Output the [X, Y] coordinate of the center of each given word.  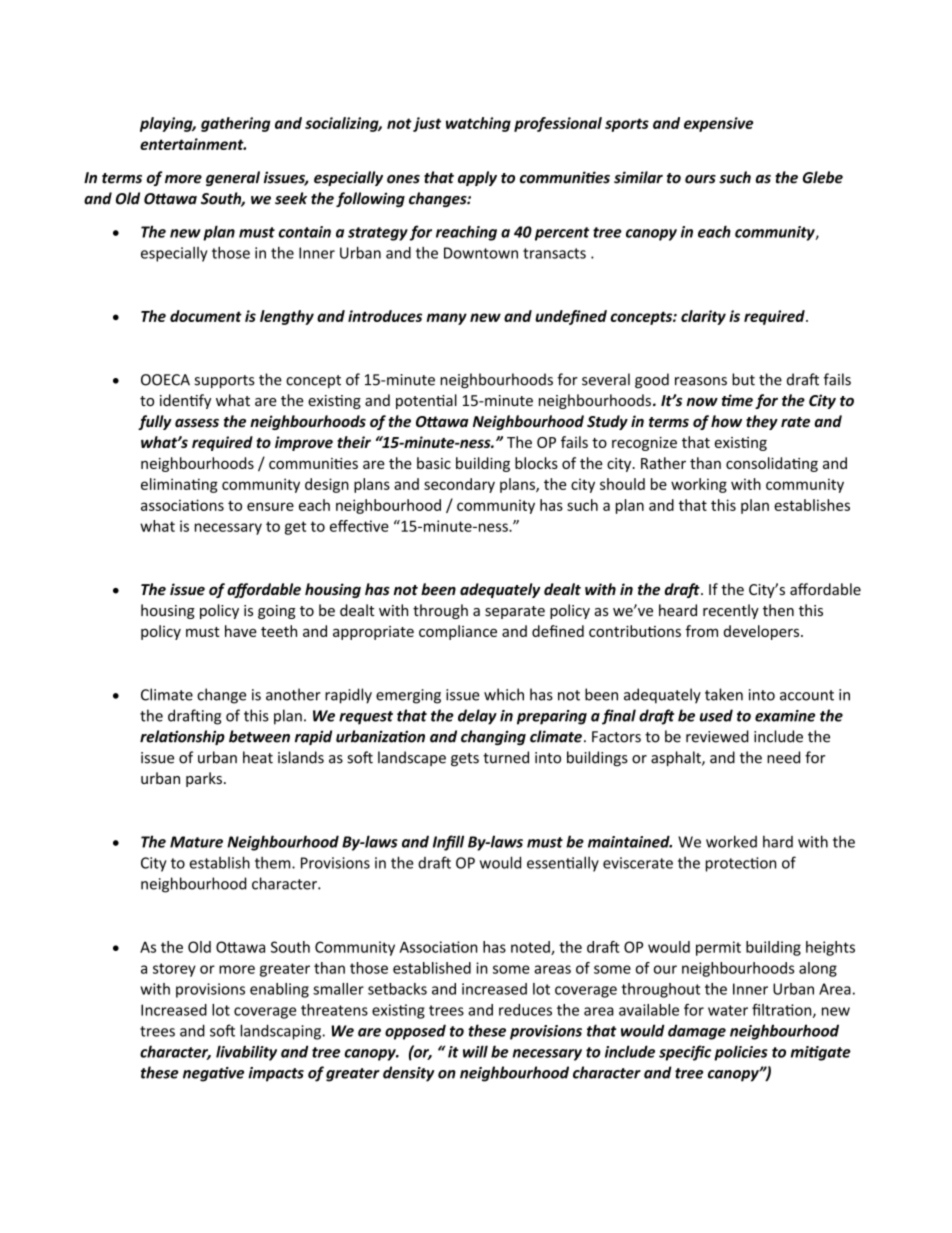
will [475, 1051]
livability [246, 1053]
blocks [536, 463]
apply [477, 178]
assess [197, 423]
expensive [718, 124]
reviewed [717, 736]
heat [258, 757]
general [233, 178]
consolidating [772, 464]
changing [493, 737]
